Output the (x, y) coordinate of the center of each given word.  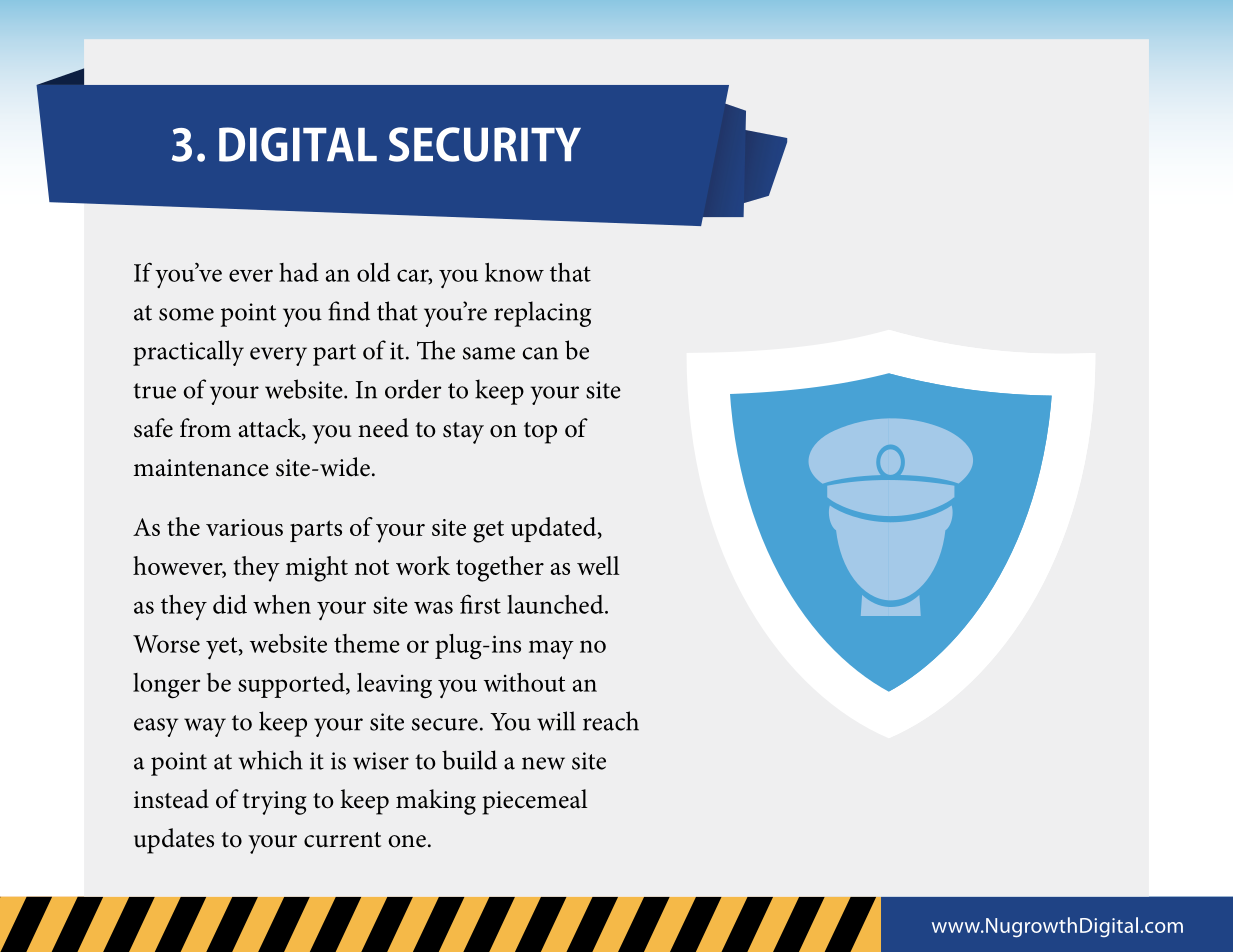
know (514, 272)
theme (367, 643)
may (551, 649)
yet (223, 648)
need (383, 428)
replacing (542, 314)
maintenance (201, 468)
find (349, 311)
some (186, 314)
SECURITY (485, 144)
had (299, 272)
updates (174, 841)
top (540, 433)
